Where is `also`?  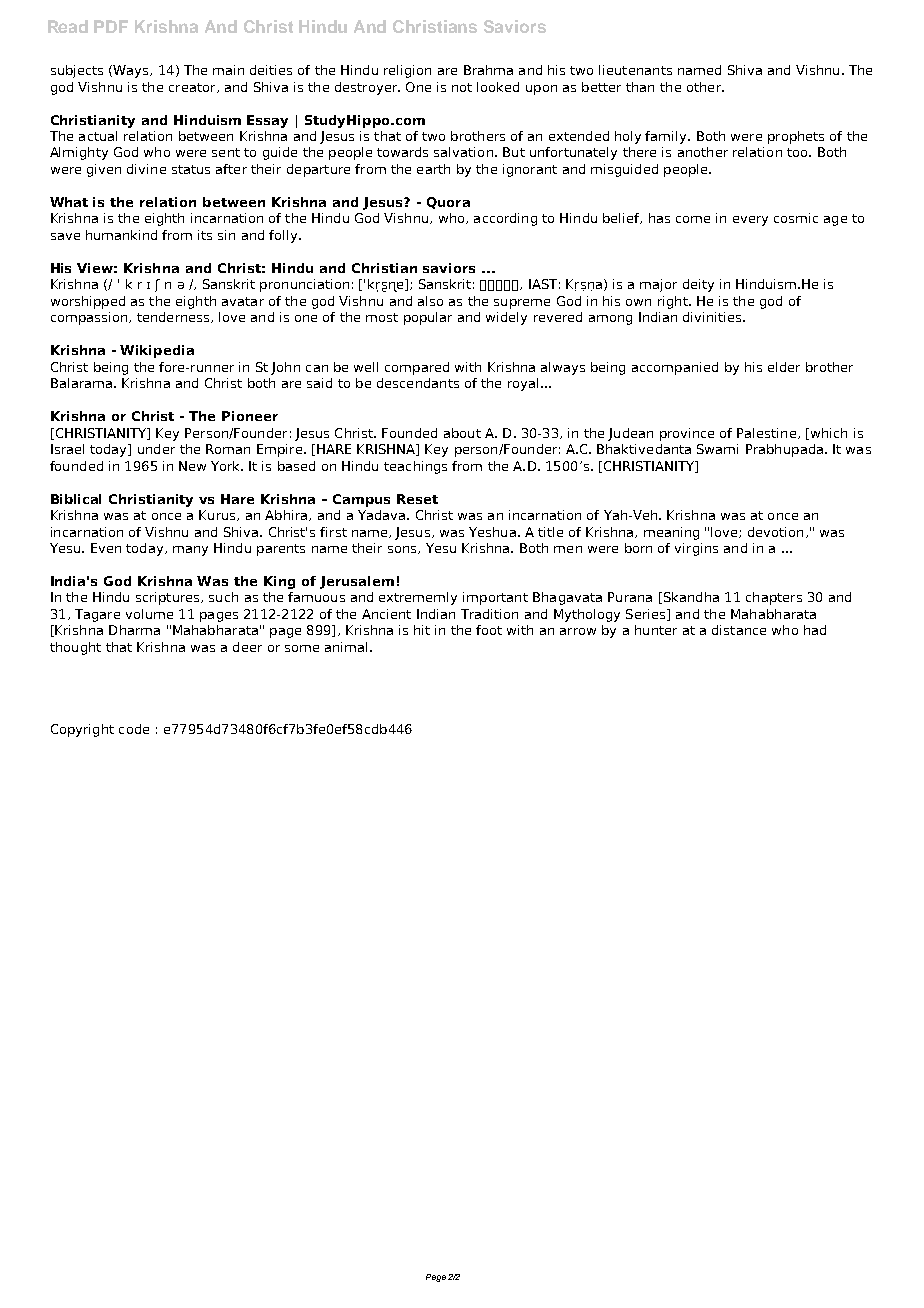
also is located at coordinates (430, 301).
